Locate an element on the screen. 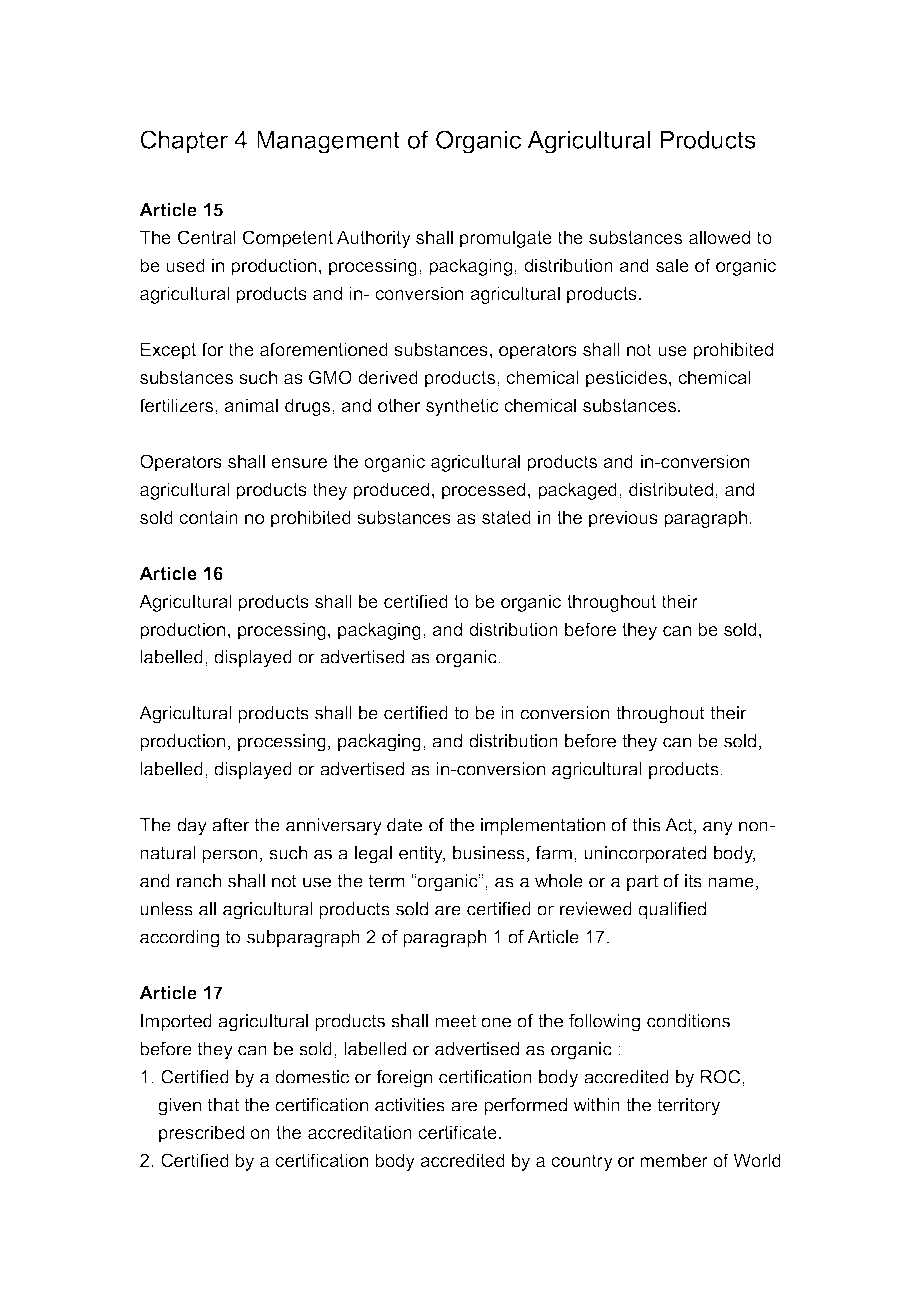  stated is located at coordinates (506, 517).
